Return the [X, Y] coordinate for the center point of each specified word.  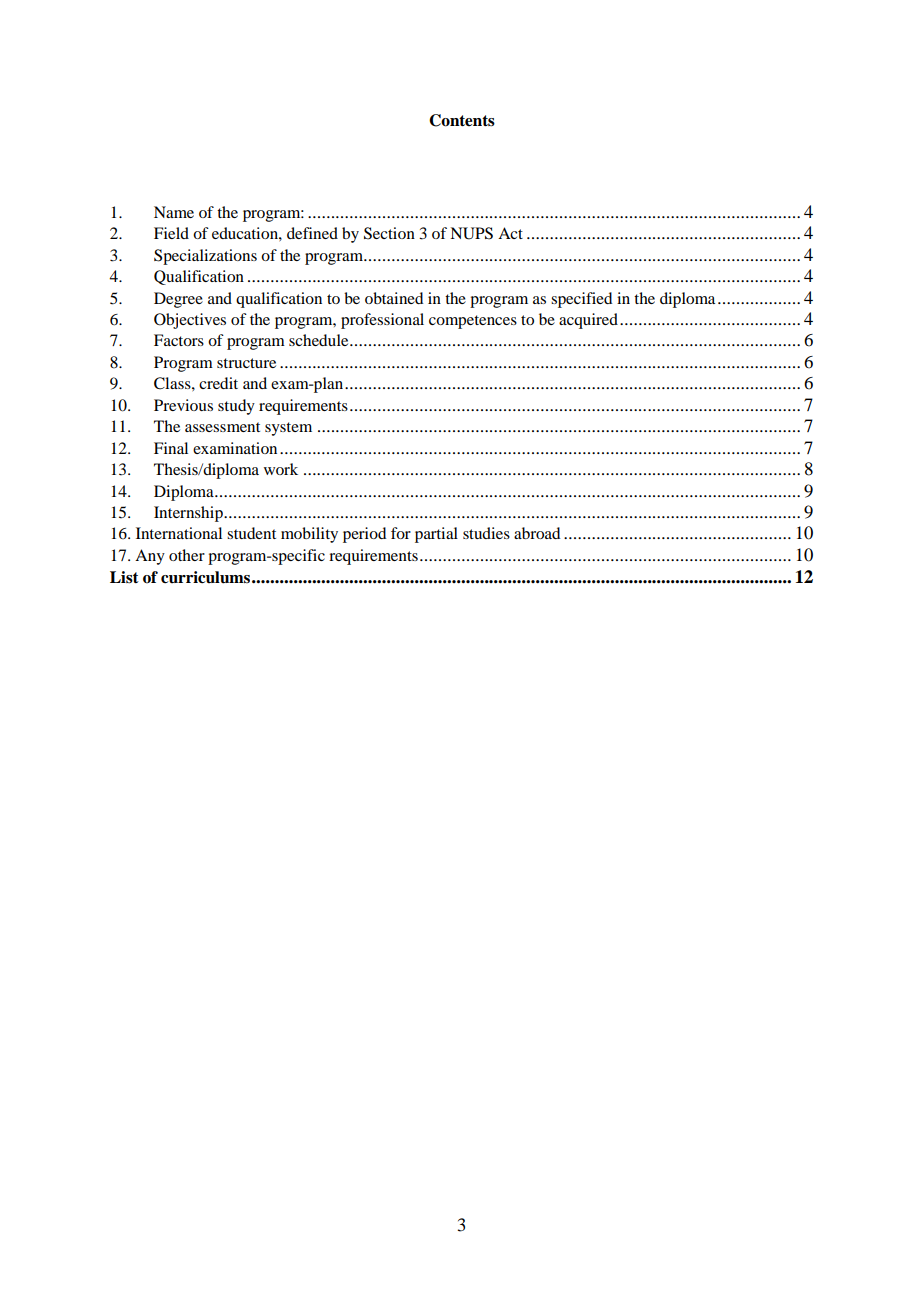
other [187, 555]
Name [174, 212]
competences [473, 322]
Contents [462, 120]
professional [382, 321]
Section [389, 233]
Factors [179, 340]
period [364, 535]
